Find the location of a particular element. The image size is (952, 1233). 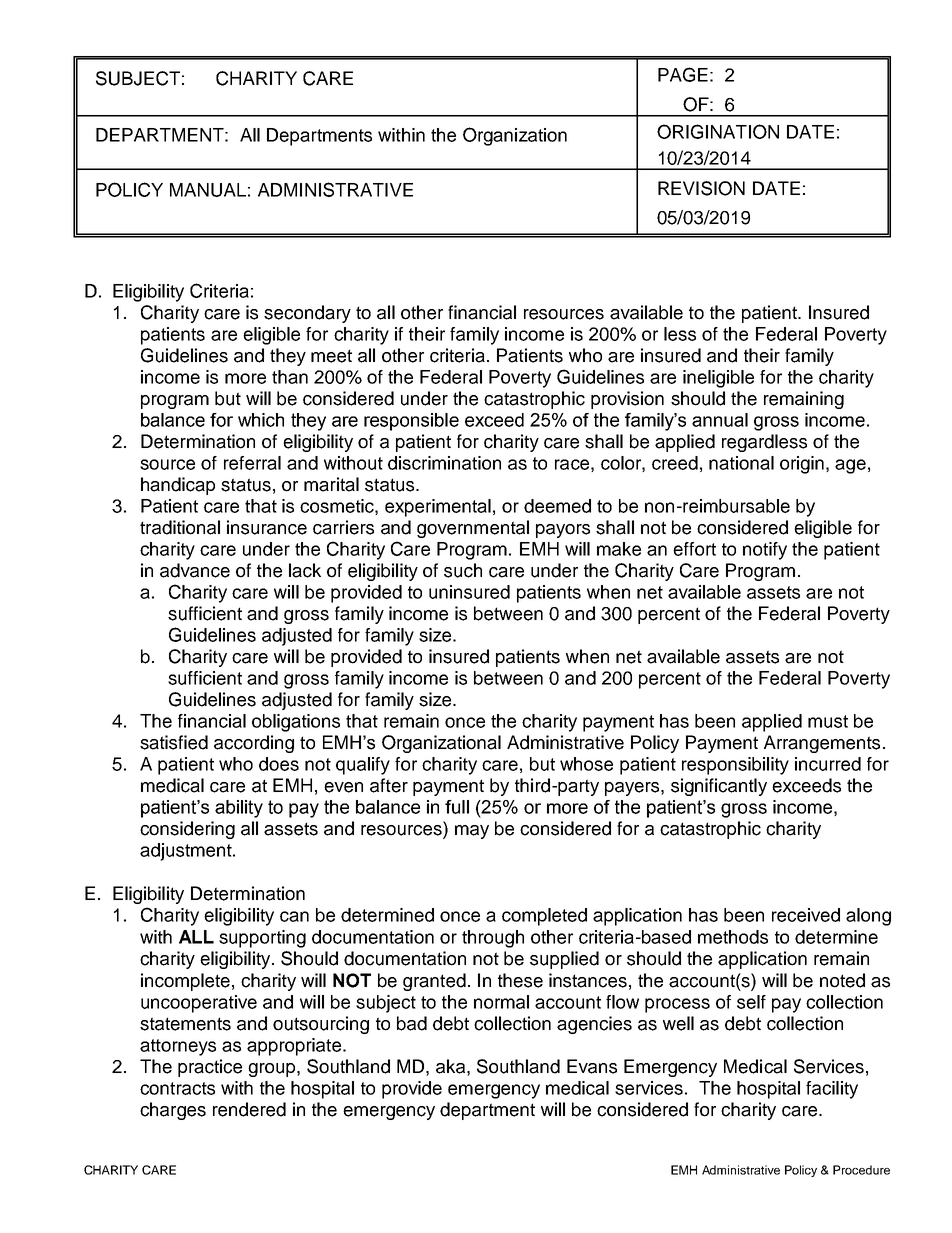

rendered is located at coordinates (249, 1109).
